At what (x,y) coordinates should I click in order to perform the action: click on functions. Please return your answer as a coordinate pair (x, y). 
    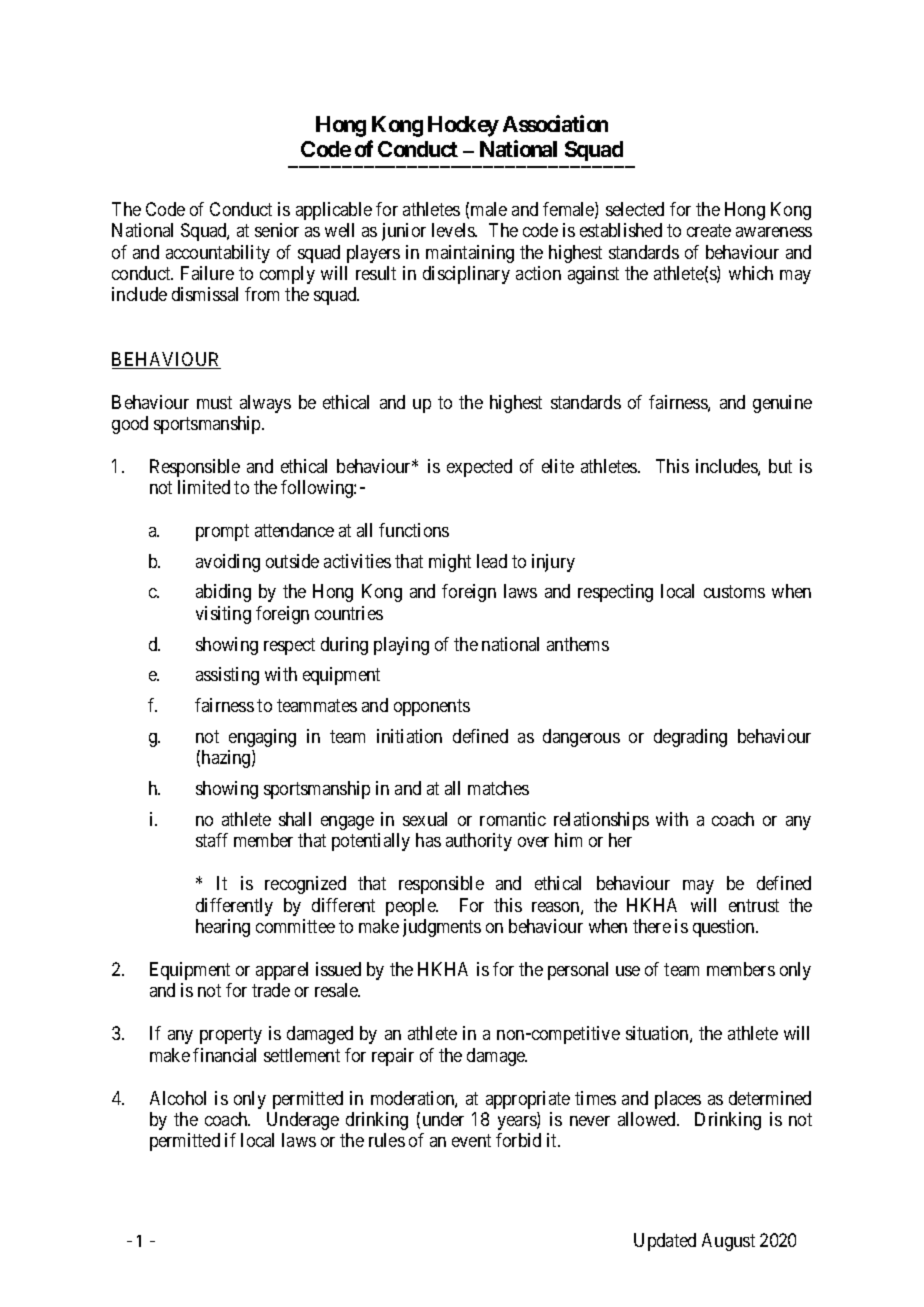
    Looking at the image, I should click on (414, 530).
